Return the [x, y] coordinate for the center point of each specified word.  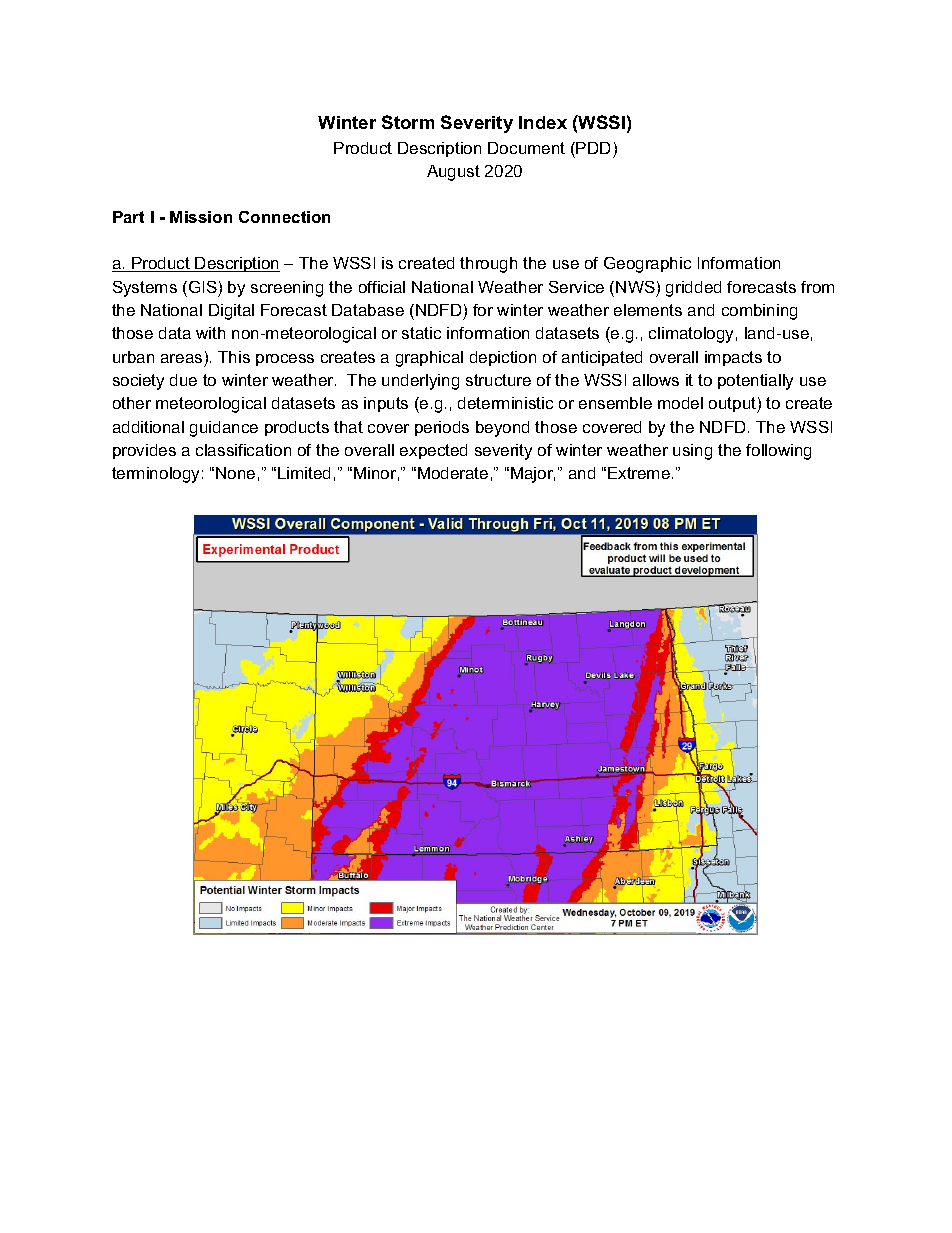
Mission [201, 217]
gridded [693, 289]
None [235, 473]
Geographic [647, 265]
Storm [408, 122]
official [382, 287]
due [183, 380]
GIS [201, 287]
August [453, 173]
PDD [593, 148]
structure [498, 380]
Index [543, 122]
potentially [755, 382]
